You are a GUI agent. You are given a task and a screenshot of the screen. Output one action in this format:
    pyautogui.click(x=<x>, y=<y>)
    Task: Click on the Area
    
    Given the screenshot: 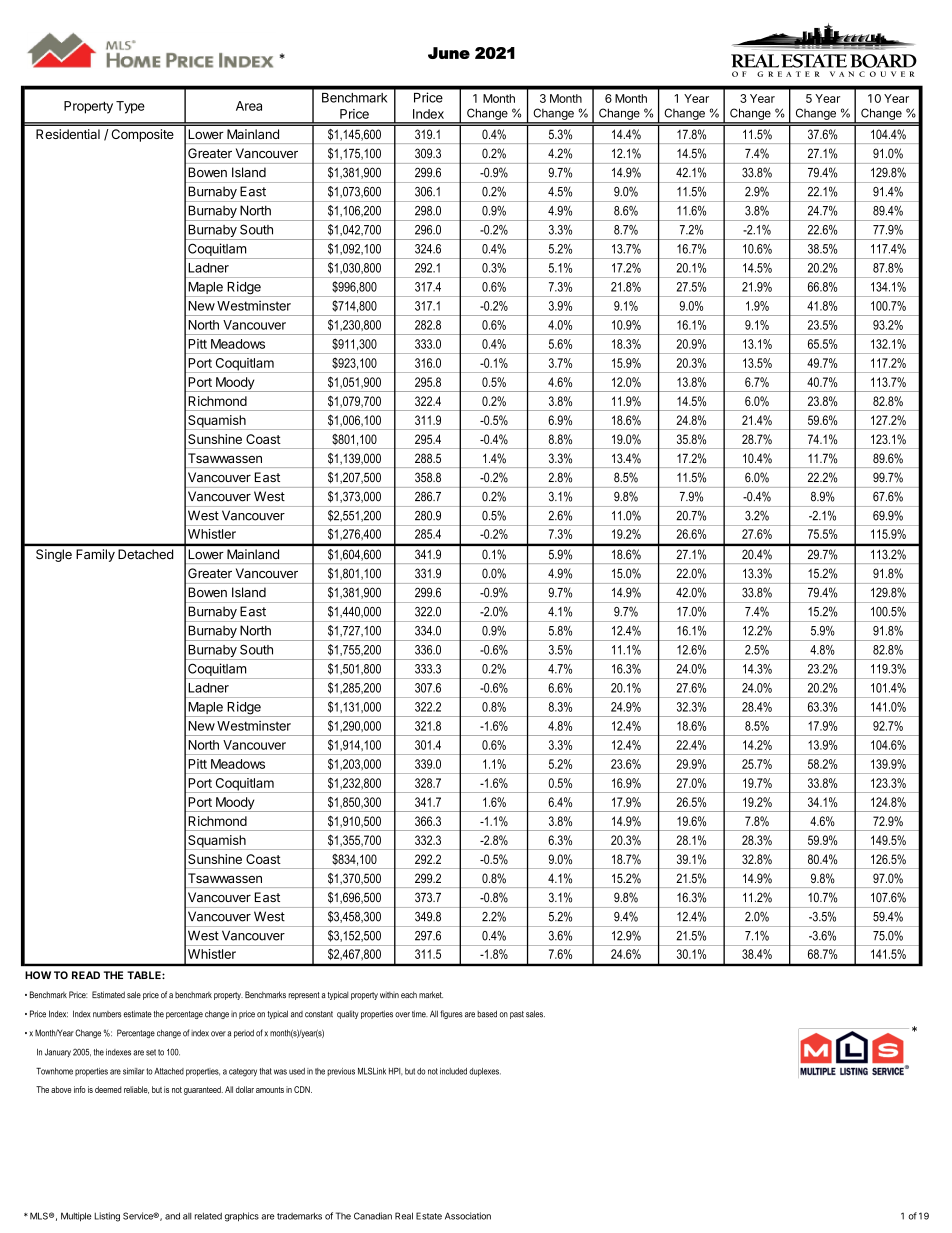 What is the action you would take?
    pyautogui.click(x=249, y=106)
